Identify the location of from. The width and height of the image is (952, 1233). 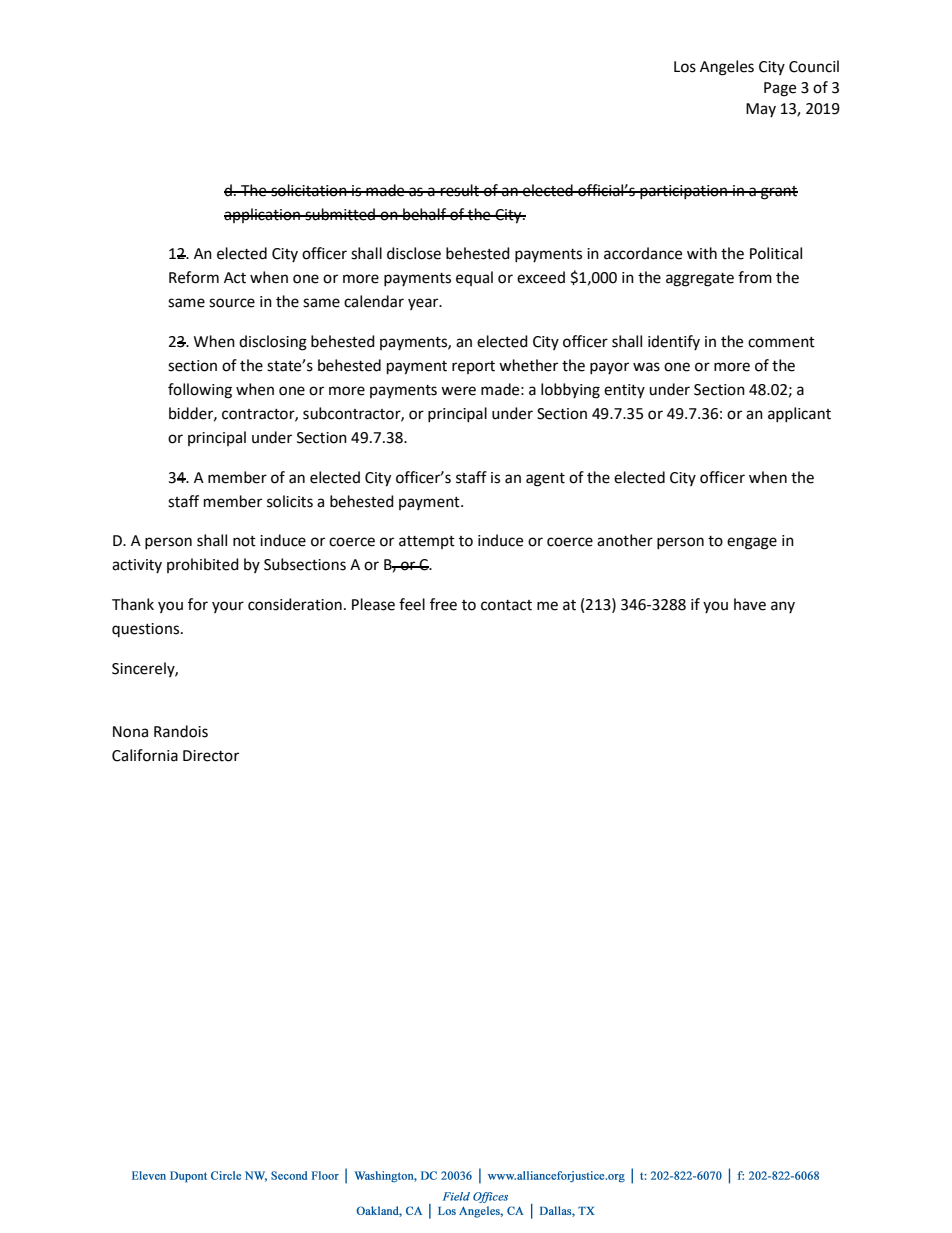
(755, 277).
